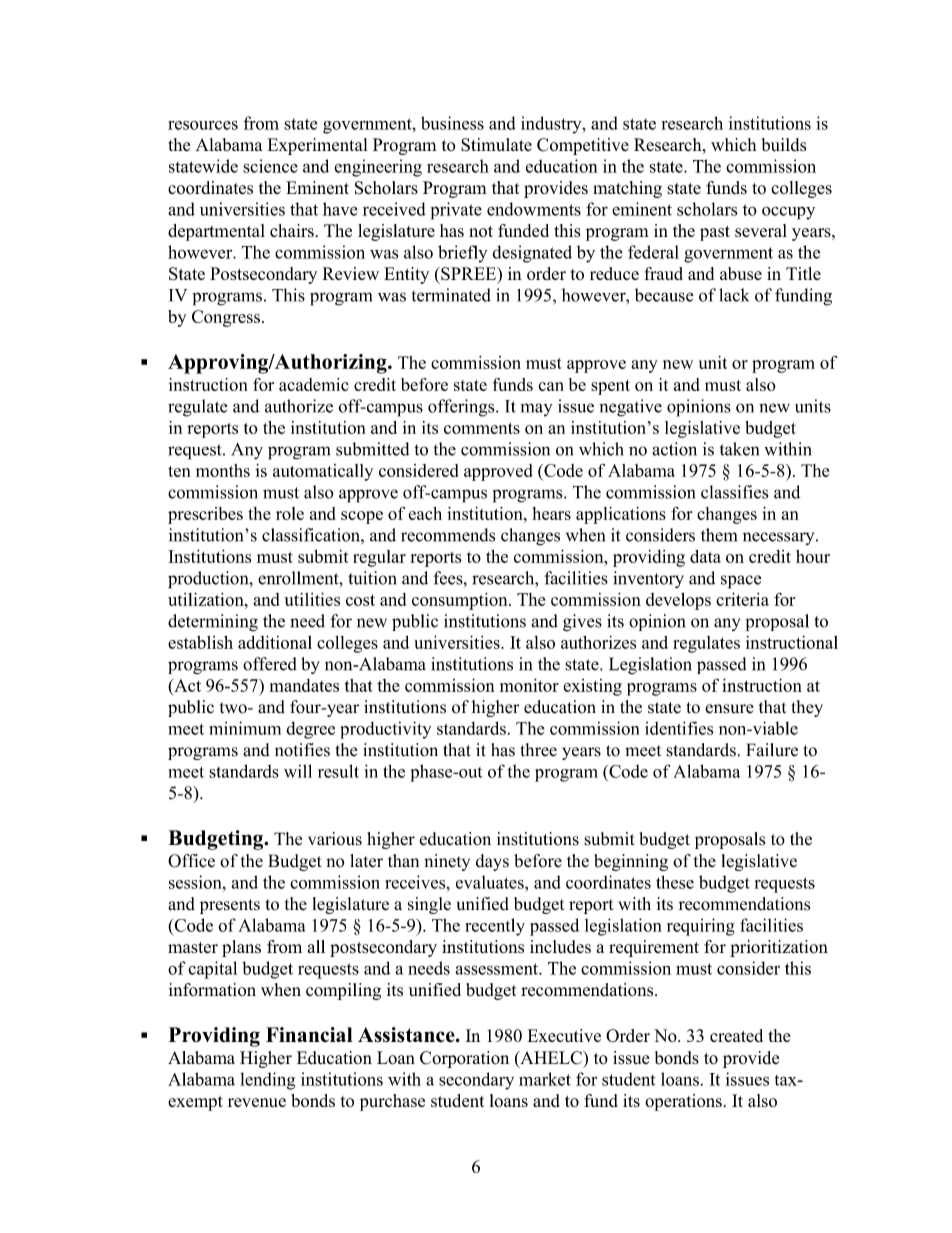 The height and width of the page is (1233, 952). I want to click on days, so click(492, 862).
